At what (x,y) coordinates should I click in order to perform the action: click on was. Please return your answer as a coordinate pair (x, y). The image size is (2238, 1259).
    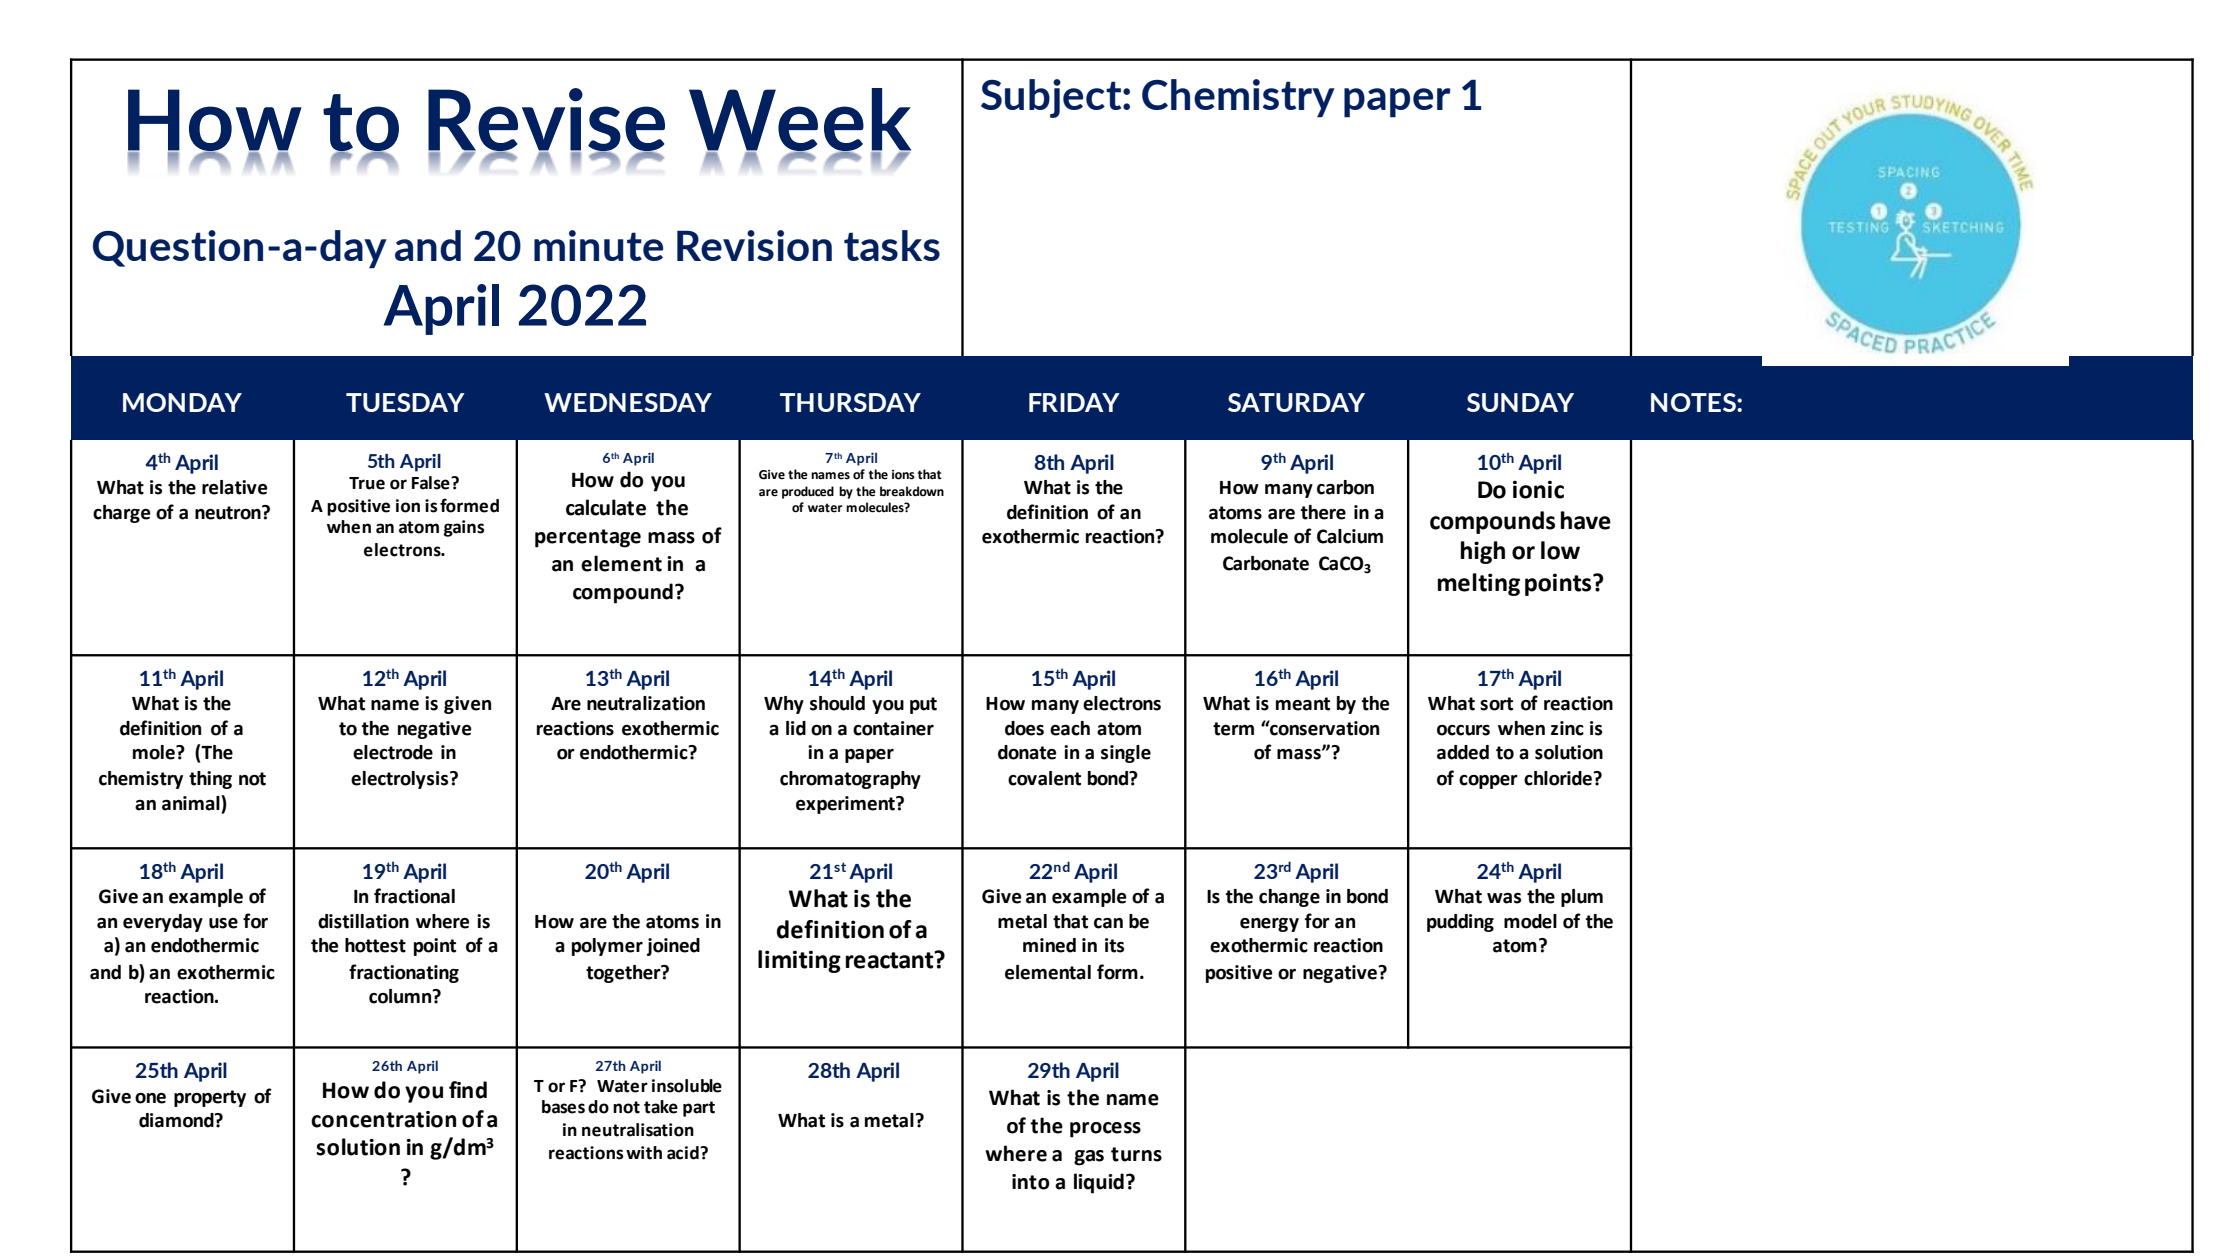
    Looking at the image, I should click on (1504, 898).
